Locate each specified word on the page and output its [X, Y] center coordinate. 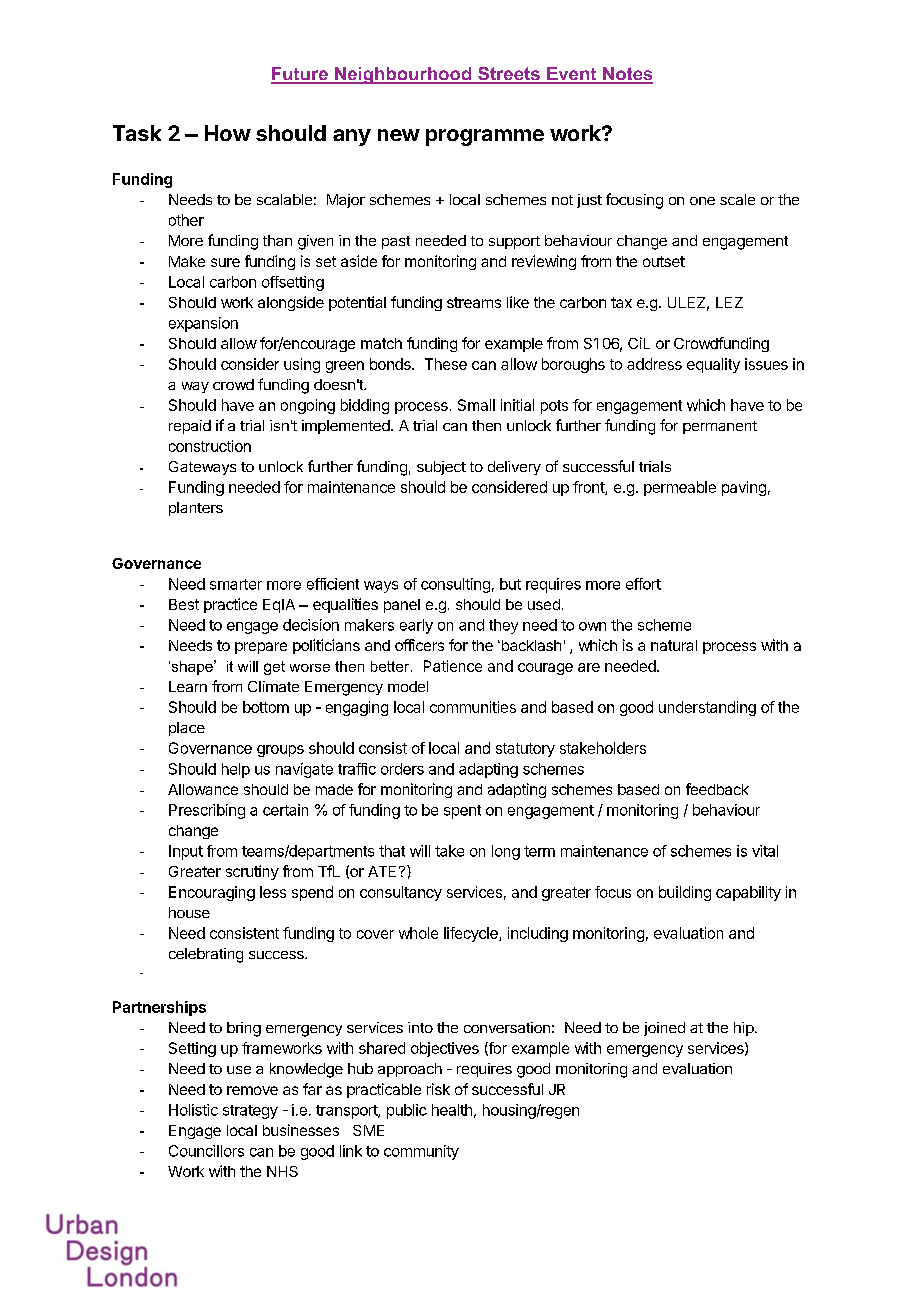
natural [674, 645]
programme [485, 137]
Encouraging [212, 893]
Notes [627, 75]
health [452, 1110]
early [416, 626]
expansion [203, 324]
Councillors [206, 1151]
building [685, 893]
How [228, 133]
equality [713, 365]
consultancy [401, 893]
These [446, 364]
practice [230, 605]
